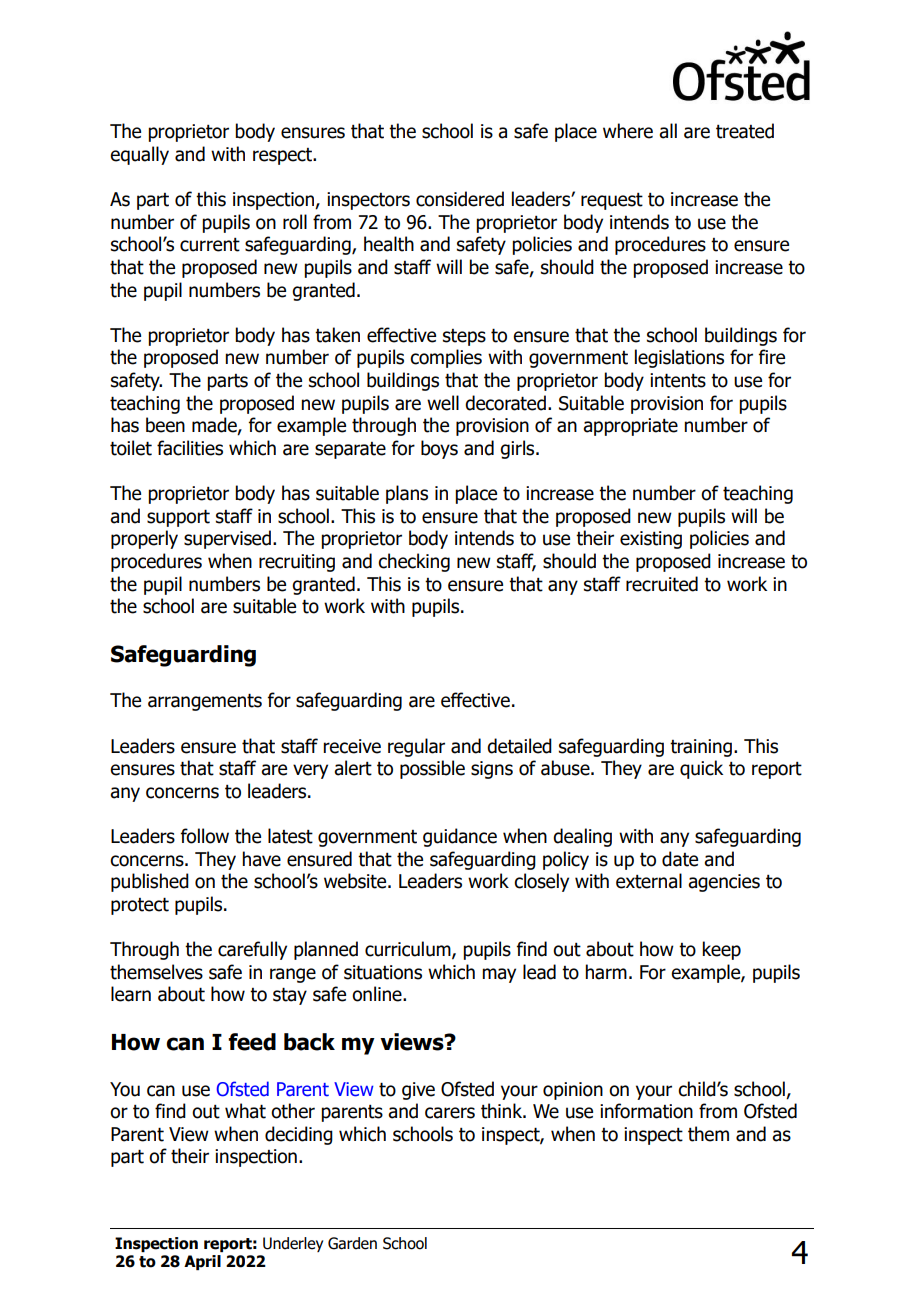 The height and width of the document is (1310, 924). I want to click on treated, so click(745, 131).
